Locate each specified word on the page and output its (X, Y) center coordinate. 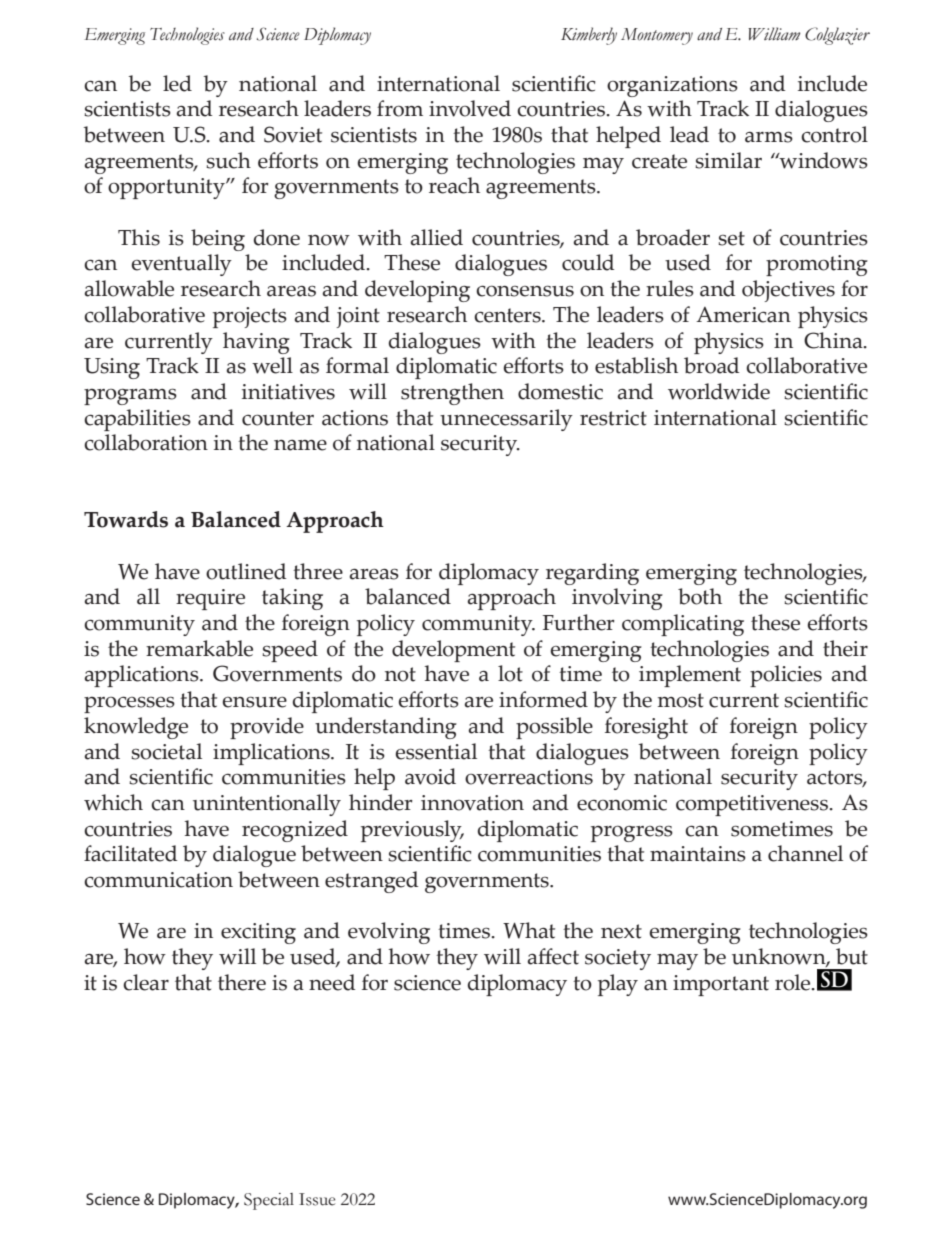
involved (470, 108)
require (210, 599)
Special (269, 1201)
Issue (317, 1199)
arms (769, 137)
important (721, 985)
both (700, 596)
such (228, 160)
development (453, 651)
